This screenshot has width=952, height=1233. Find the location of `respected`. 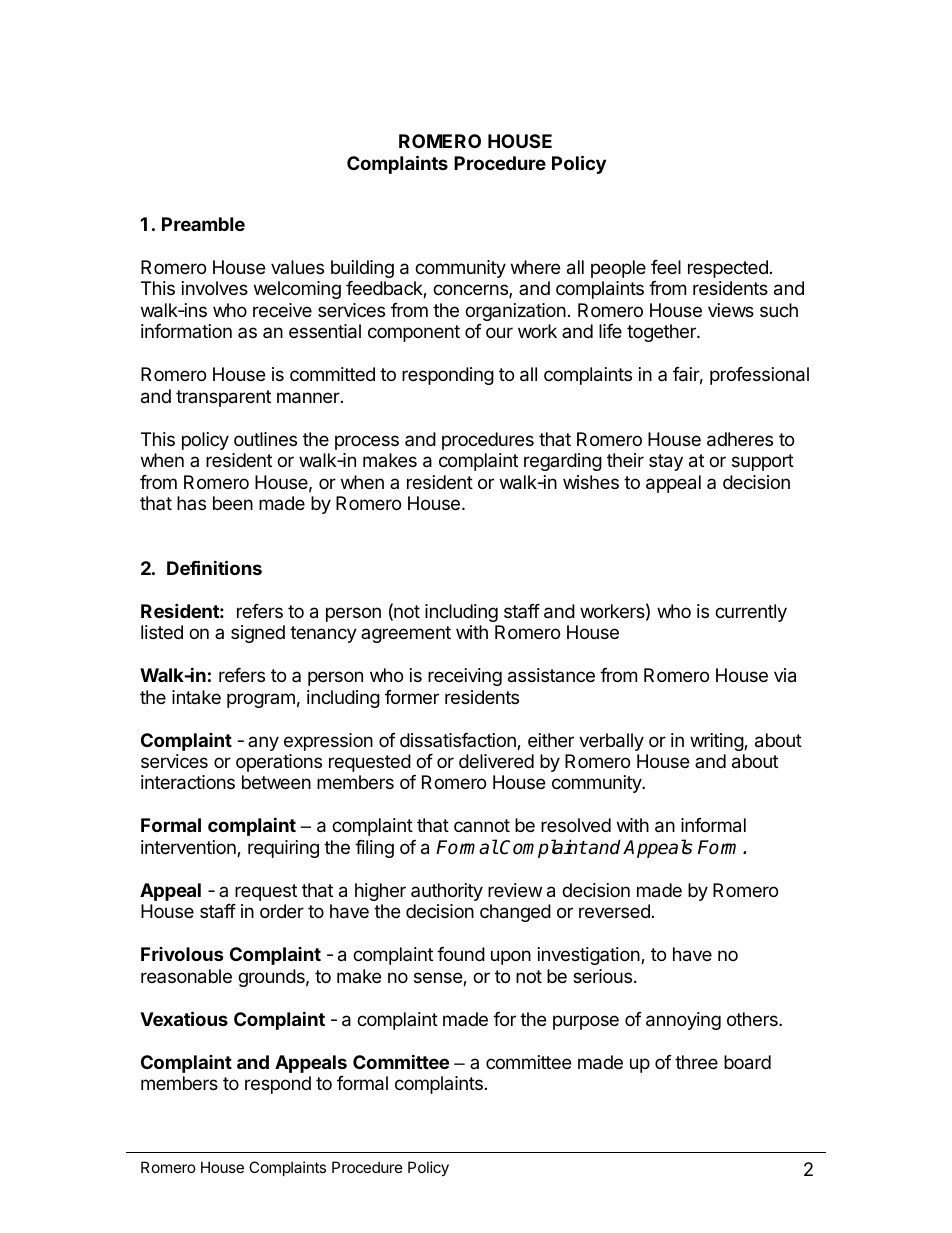

respected is located at coordinates (728, 269).
